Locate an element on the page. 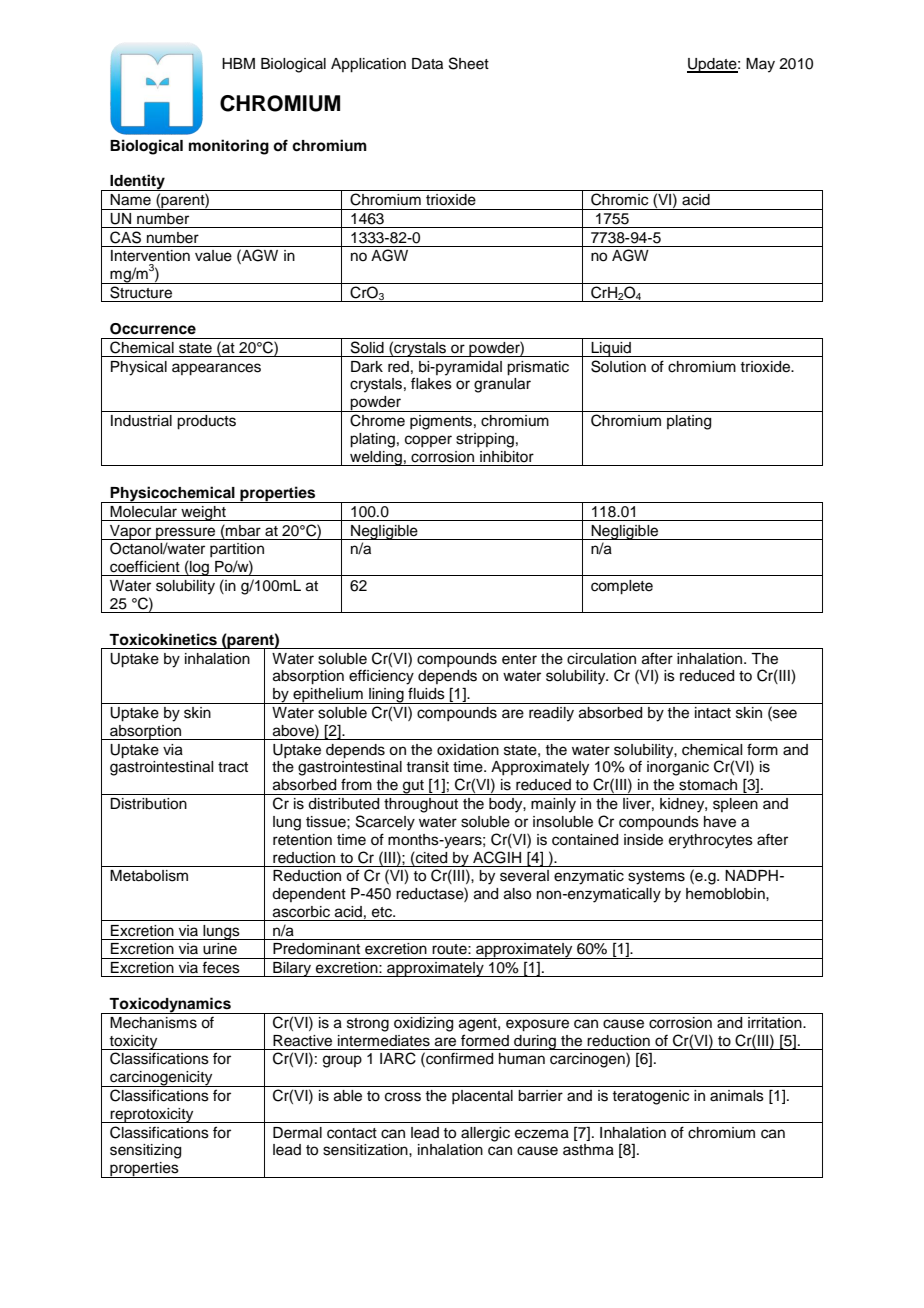 The width and height of the image is (924, 1308). inorganic is located at coordinates (678, 768).
